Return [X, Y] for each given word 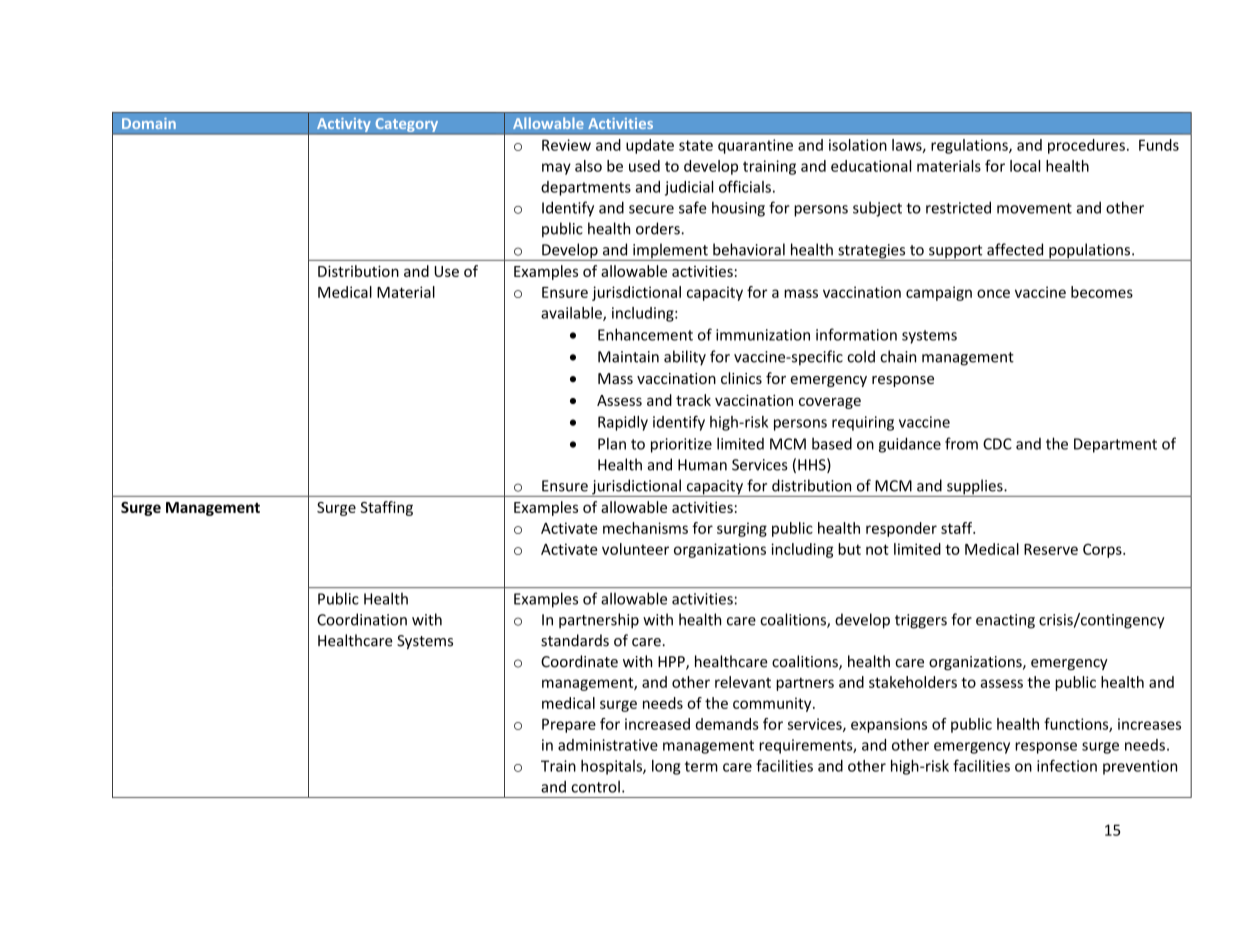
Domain [149, 123]
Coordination [362, 619]
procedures [1086, 146]
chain [898, 356]
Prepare [569, 725]
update [650, 146]
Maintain [628, 357]
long [666, 767]
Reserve [1051, 549]
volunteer [635, 549]
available [572, 314]
